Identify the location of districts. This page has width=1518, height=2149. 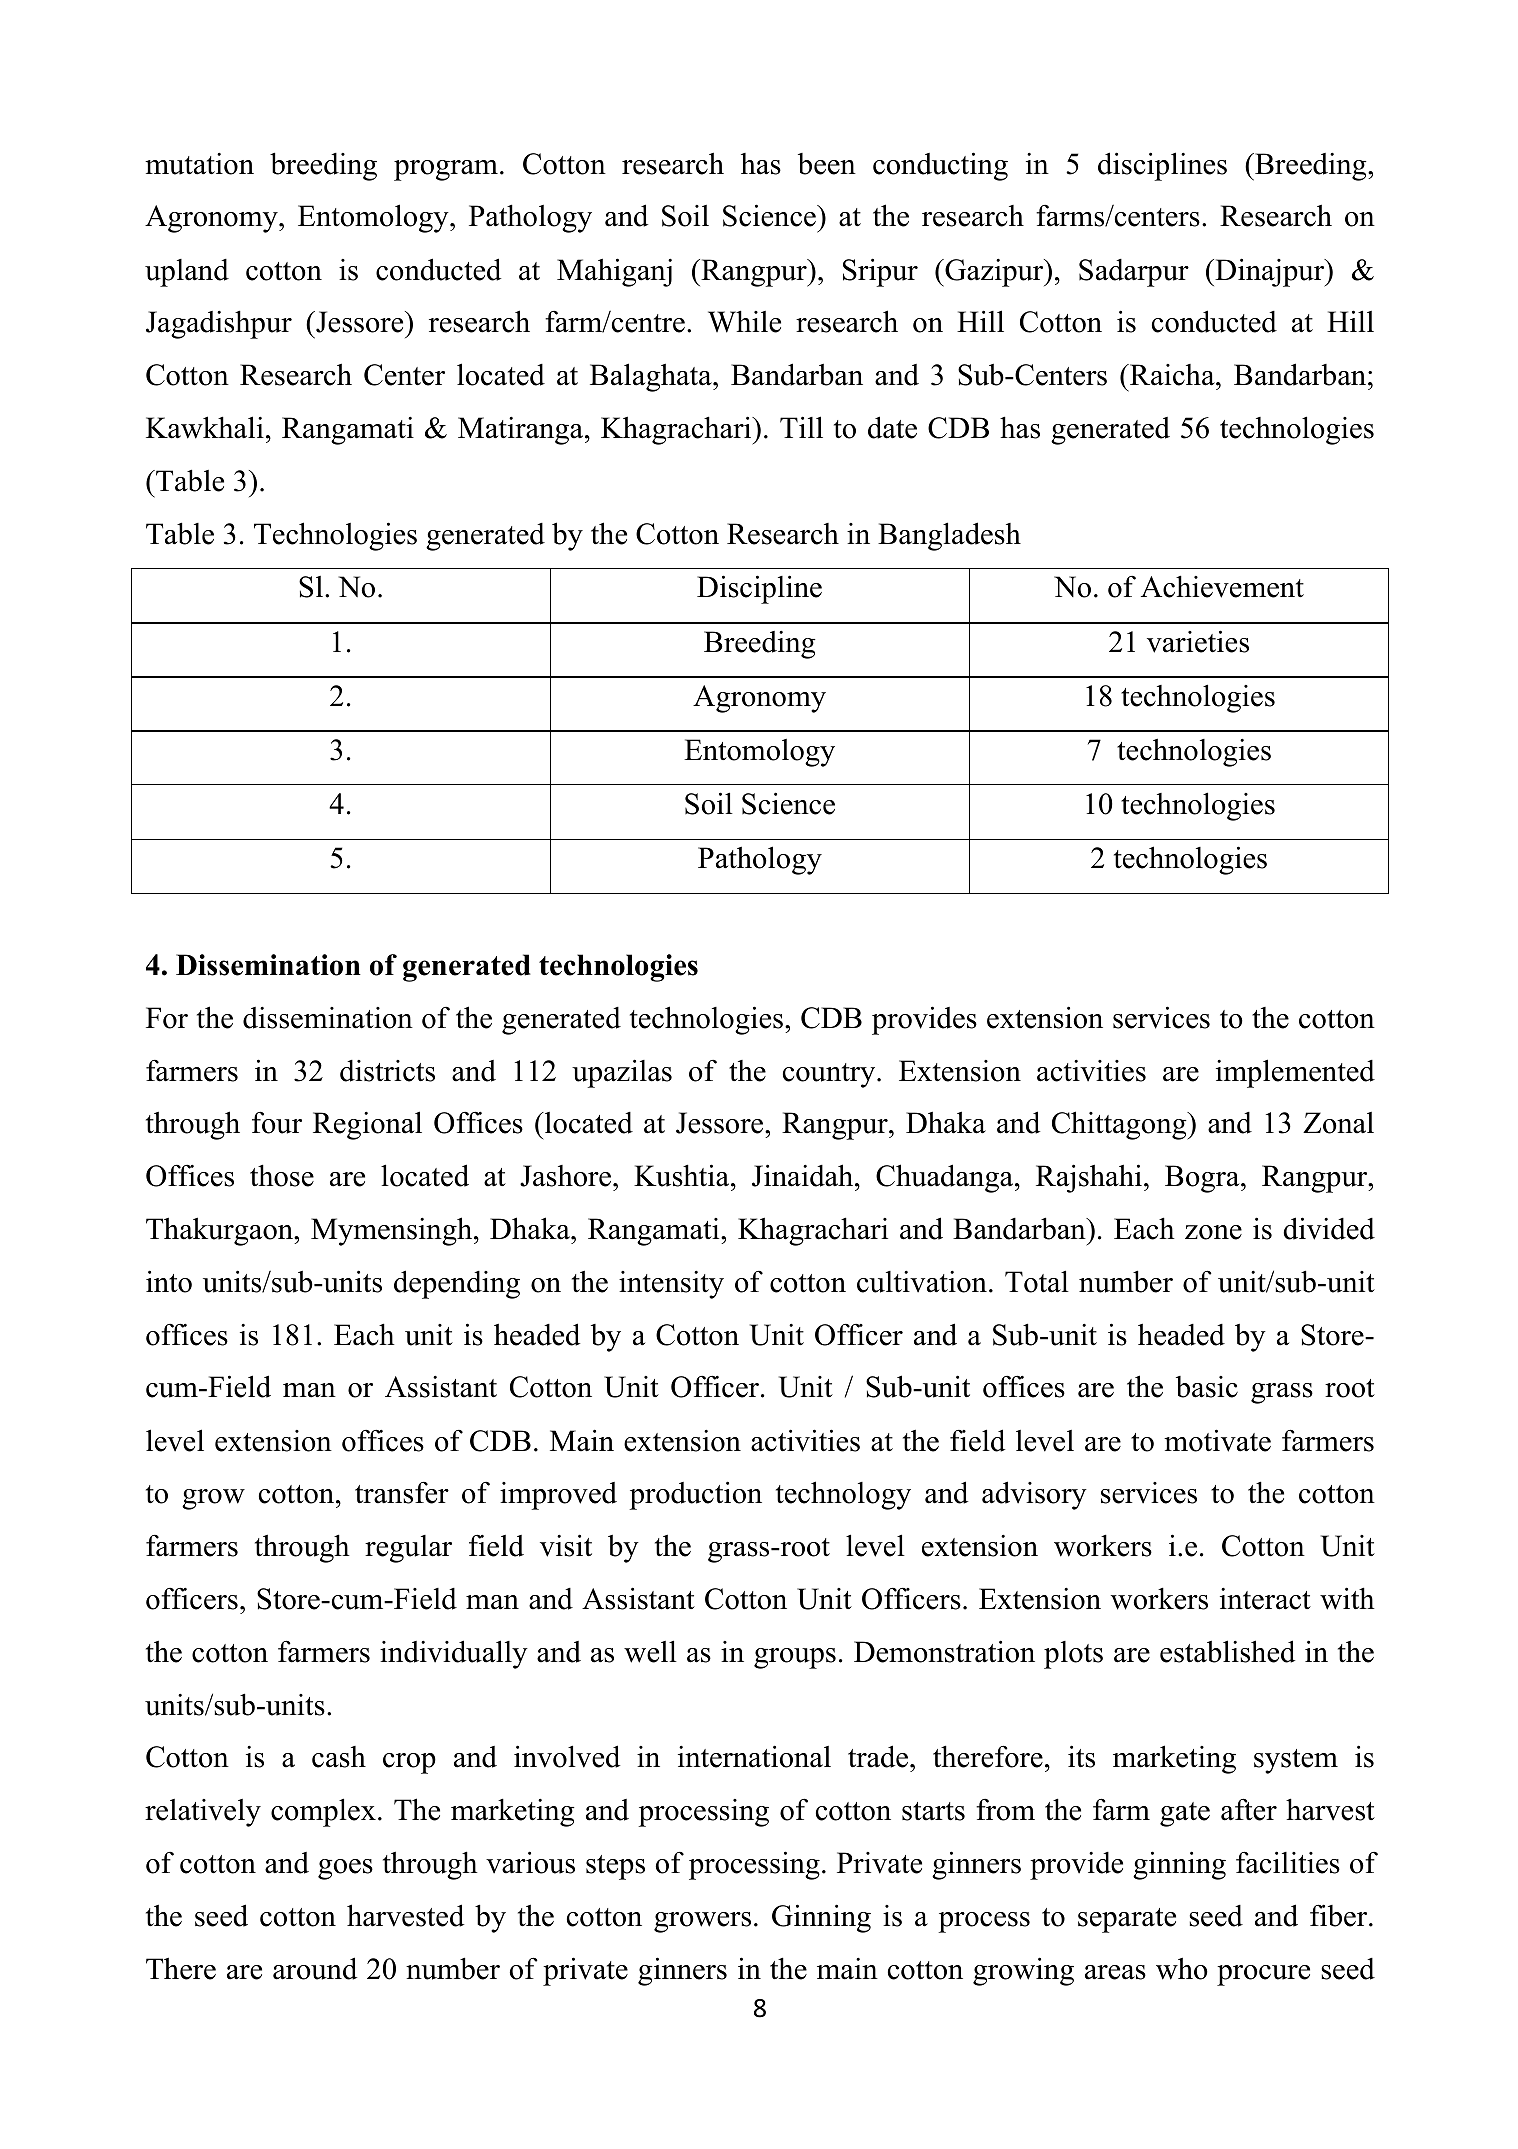
(387, 1071).
